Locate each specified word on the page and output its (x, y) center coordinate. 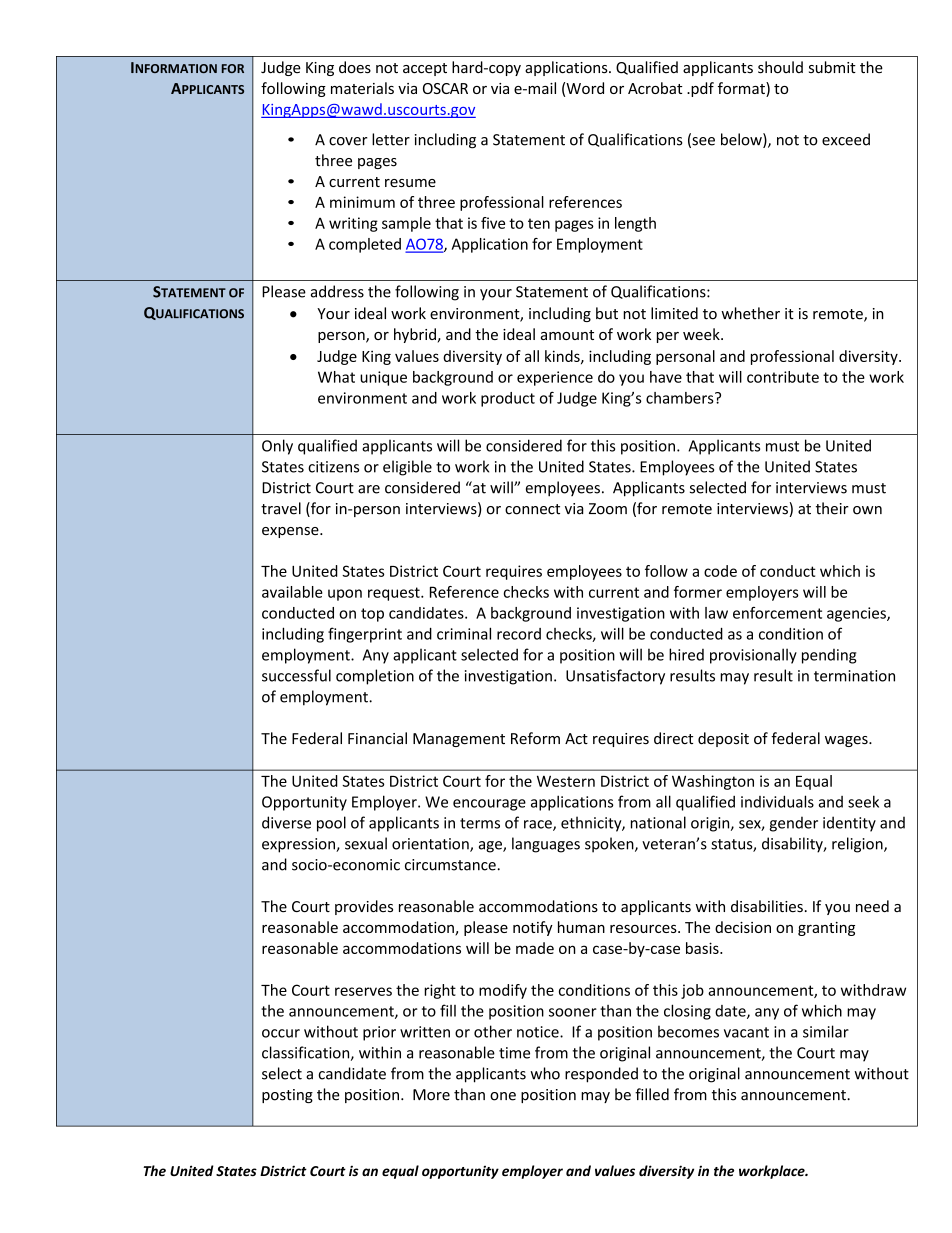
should (780, 67)
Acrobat (655, 88)
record (519, 634)
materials (362, 88)
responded (601, 1075)
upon (345, 595)
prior (379, 1033)
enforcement (777, 613)
